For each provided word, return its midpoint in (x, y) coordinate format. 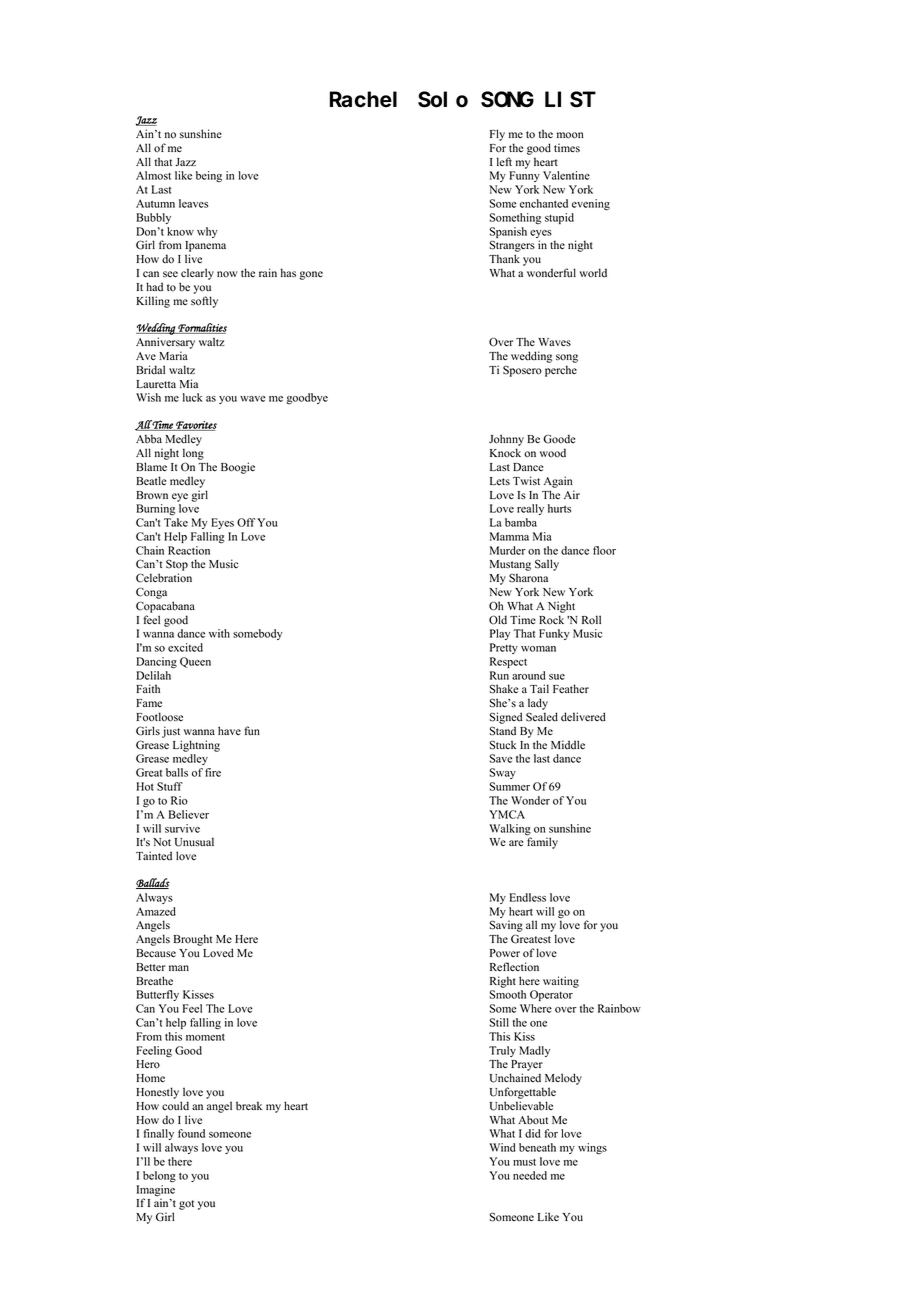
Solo (443, 99)
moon (570, 135)
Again (558, 482)
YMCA (507, 814)
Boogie (238, 468)
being (209, 176)
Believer (189, 814)
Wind (502, 1147)
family (542, 842)
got (186, 1205)
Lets (500, 481)
